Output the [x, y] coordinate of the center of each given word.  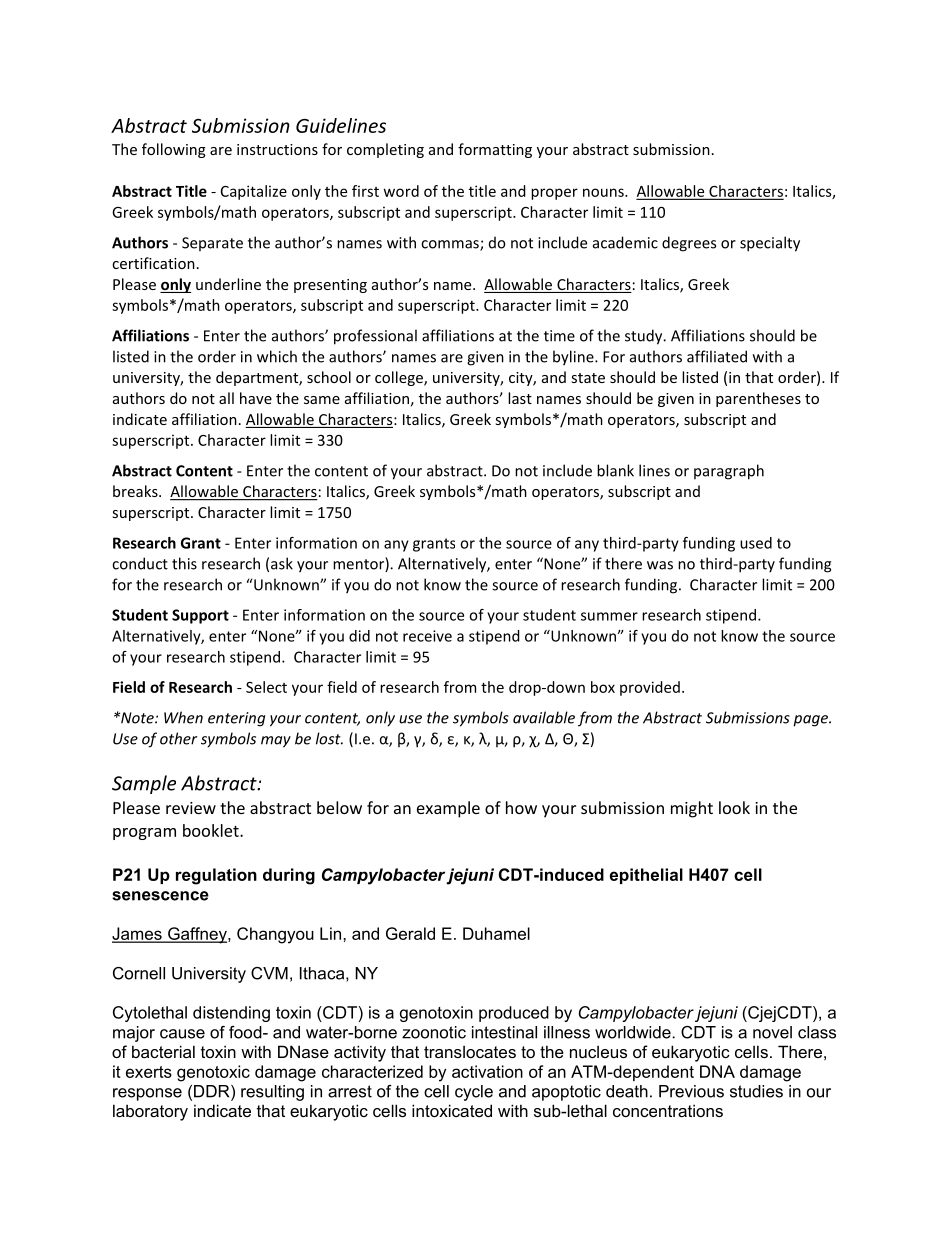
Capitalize [254, 192]
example [448, 809]
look [734, 807]
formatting [495, 150]
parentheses [758, 399]
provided [650, 688]
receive [427, 636]
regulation [216, 876]
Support [200, 616]
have [256, 398]
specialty [770, 244]
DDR [213, 1092]
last [520, 398]
